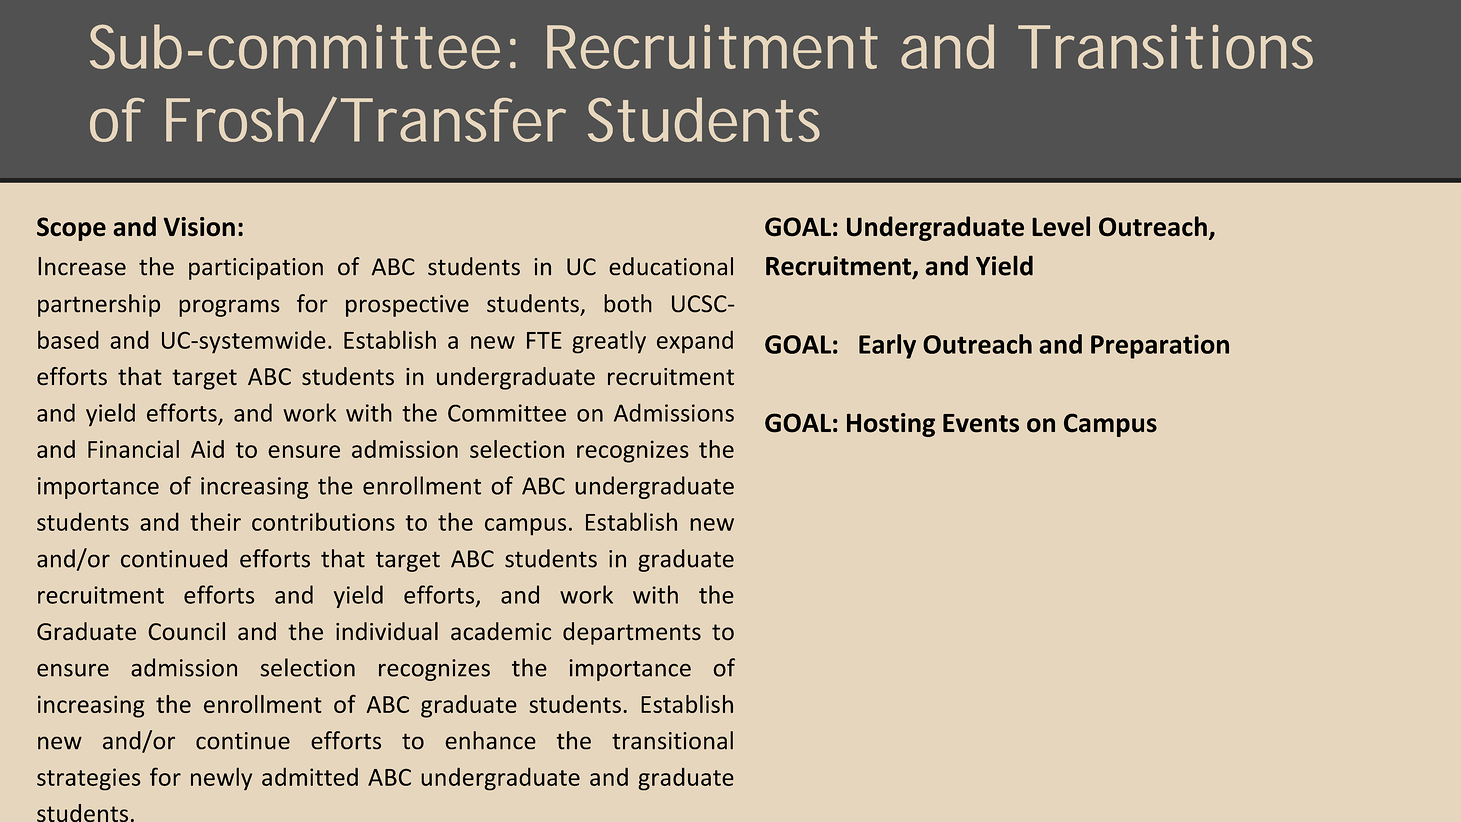 This screenshot has height=822, width=1461. Describe the element at coordinates (628, 303) in the screenshot. I see `both` at that location.
